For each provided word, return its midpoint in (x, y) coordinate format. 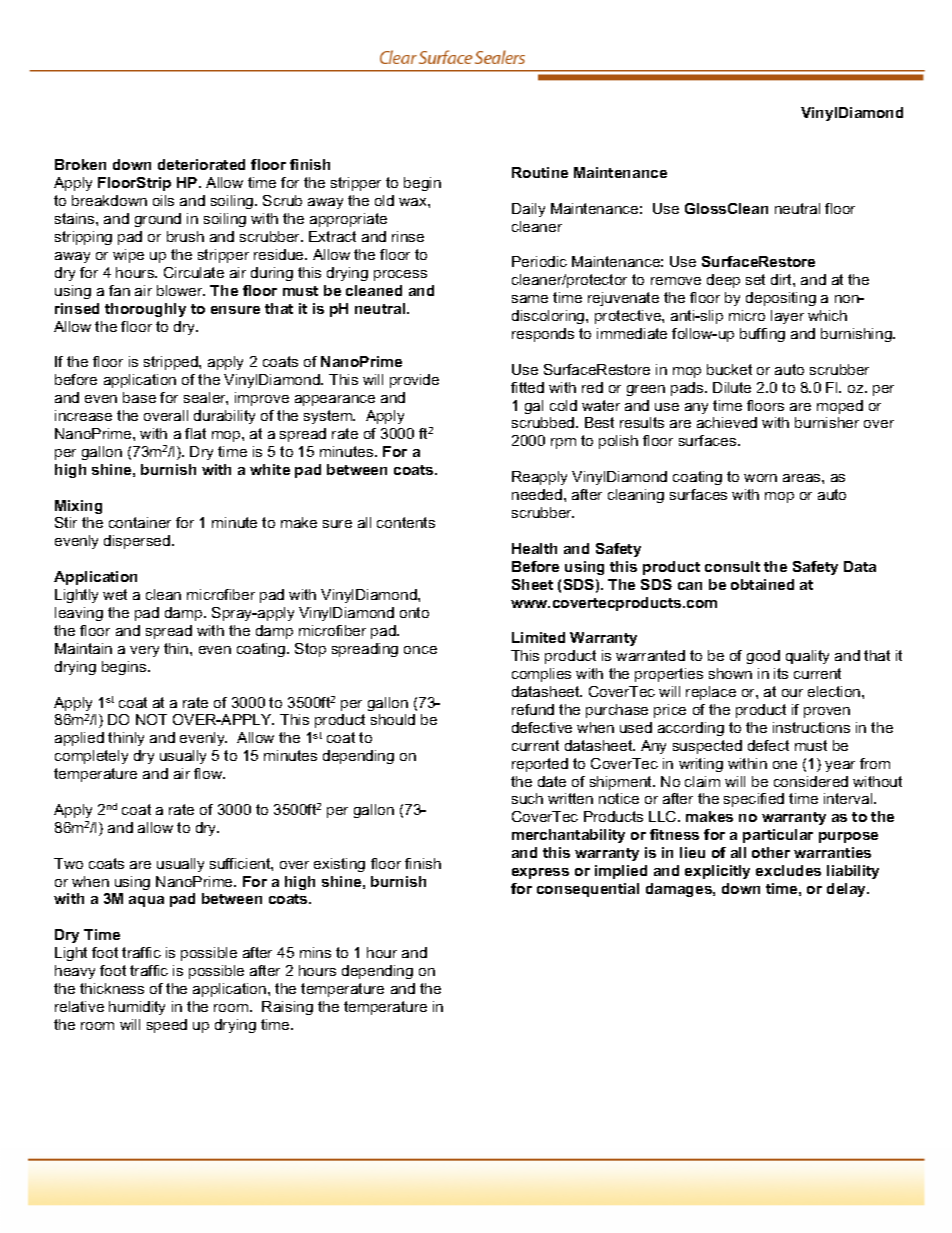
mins (315, 952)
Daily (528, 210)
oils (163, 200)
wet (115, 594)
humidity (137, 1008)
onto (414, 612)
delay (848, 890)
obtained (762, 584)
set (755, 279)
